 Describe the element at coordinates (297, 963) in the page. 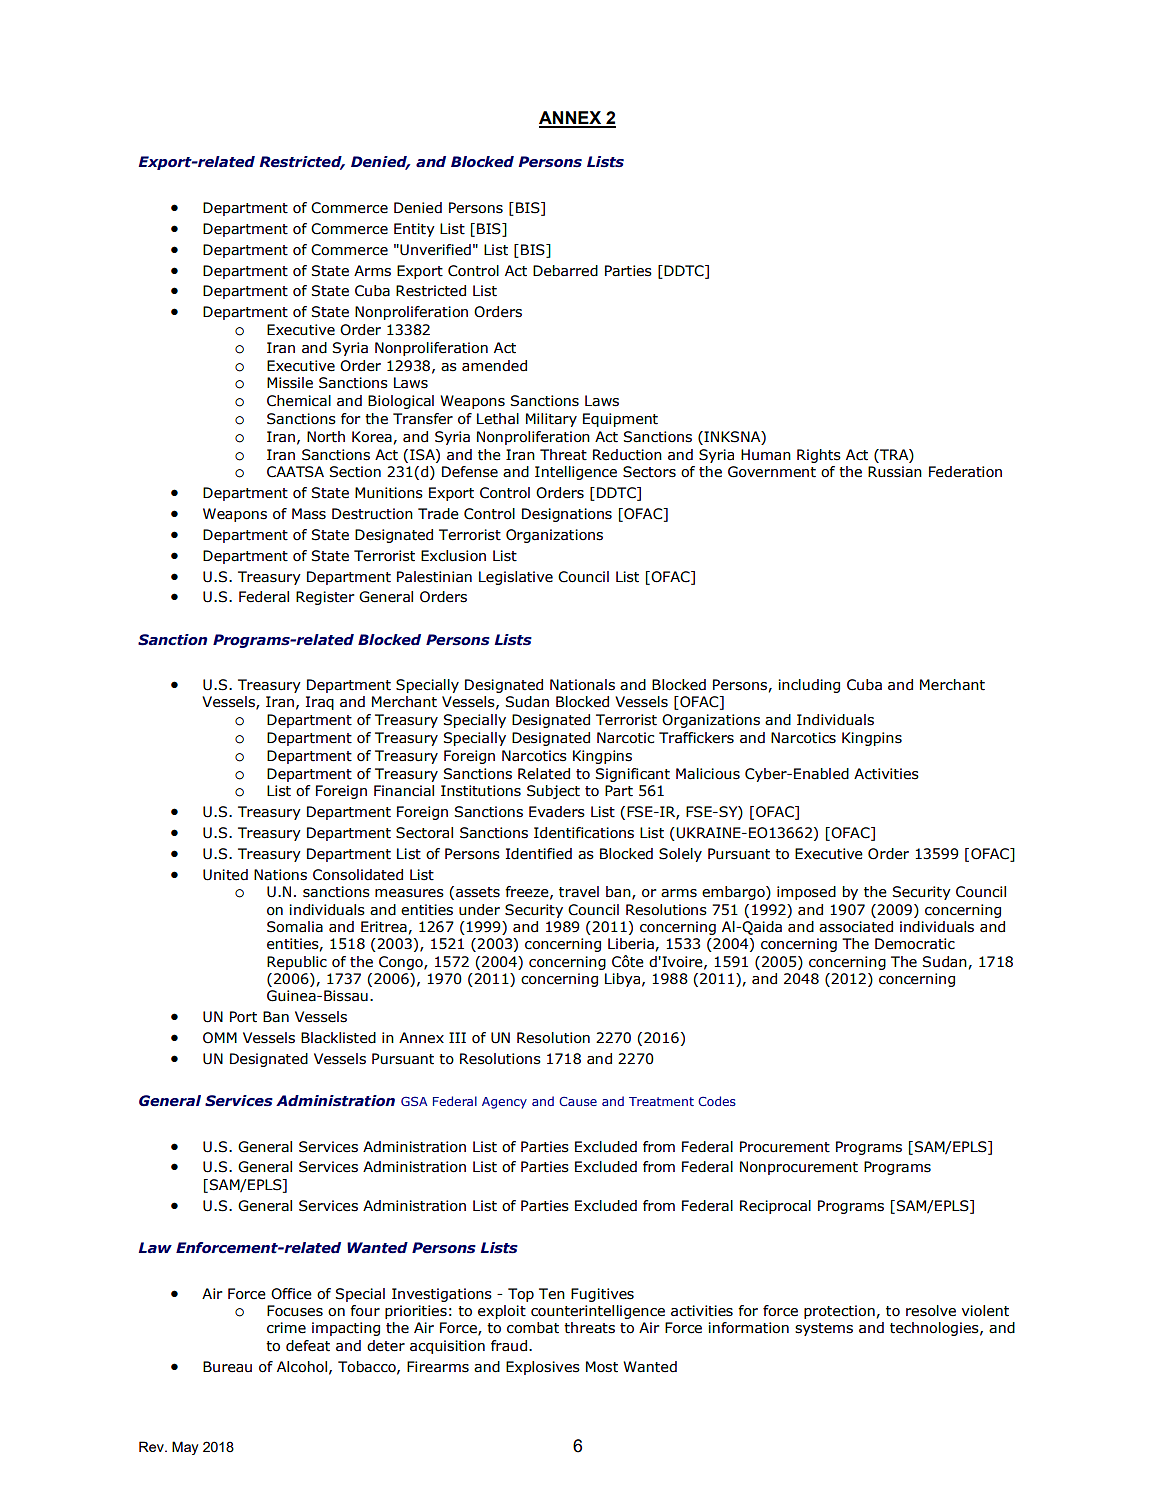

I see `Republic` at that location.
